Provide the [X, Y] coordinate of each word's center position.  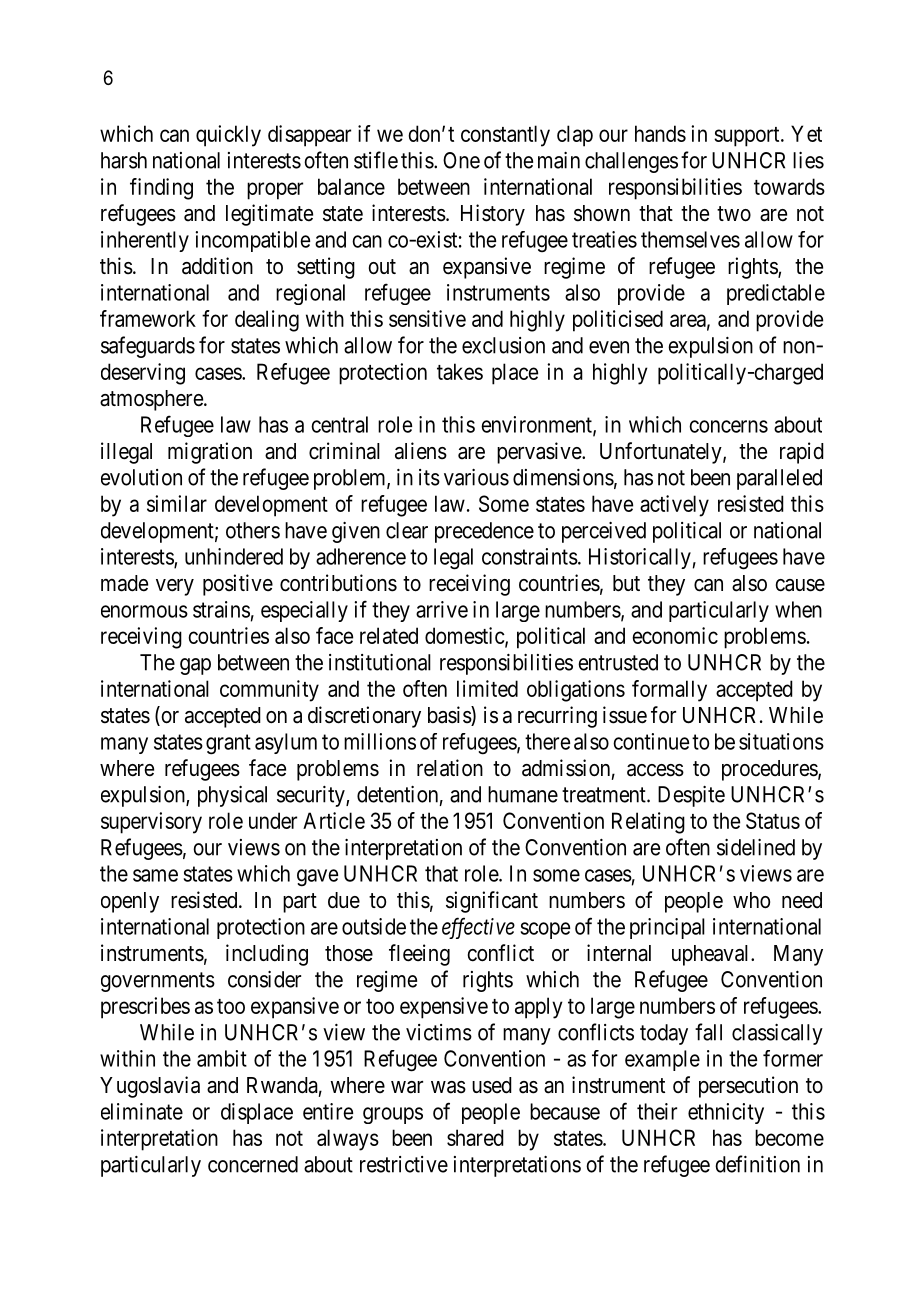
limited [487, 688]
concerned [253, 1164]
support [748, 137]
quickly [228, 136]
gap [195, 666]
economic [675, 635]
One [461, 160]
